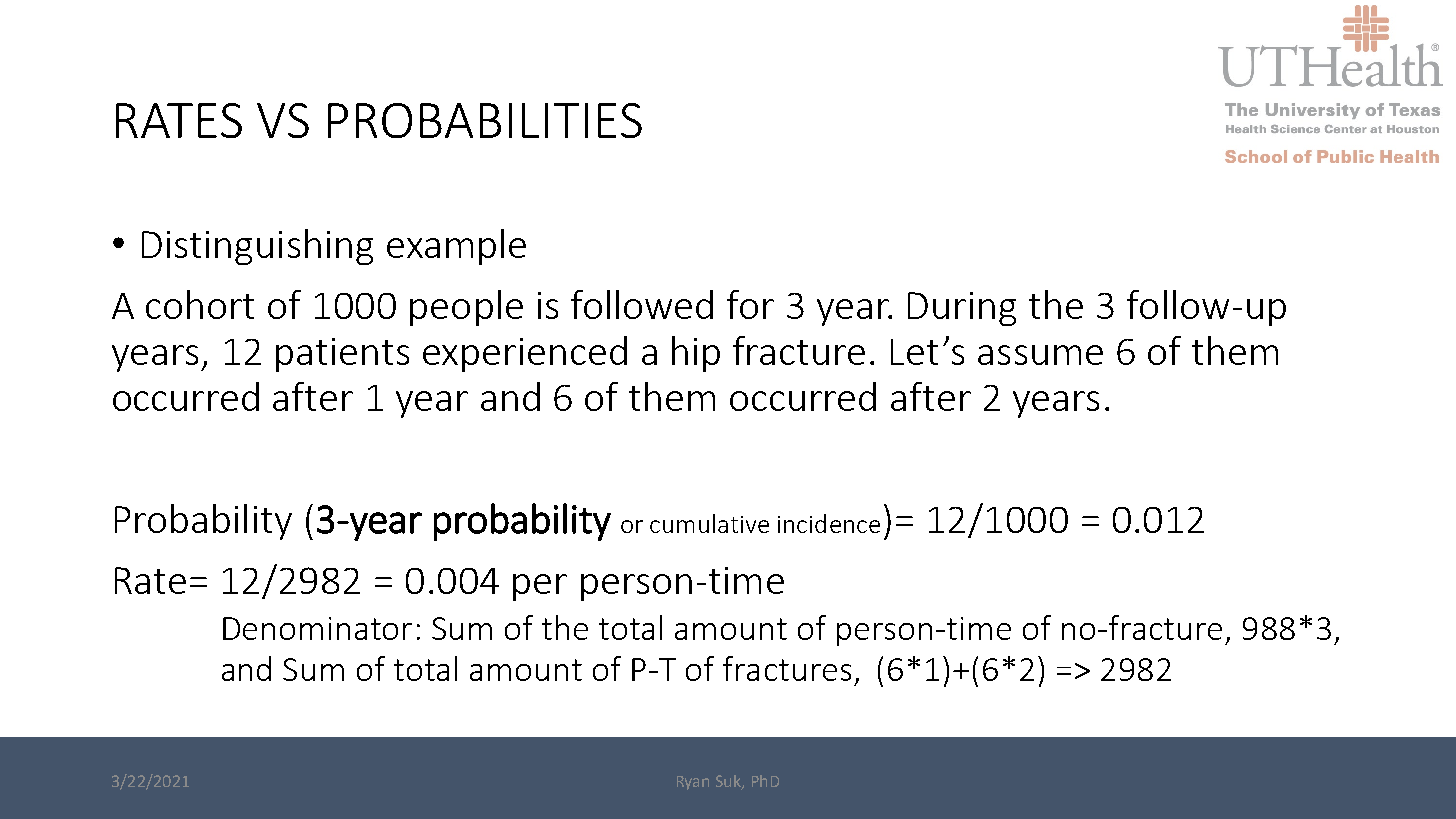  I want to click on experienced, so click(525, 354).
